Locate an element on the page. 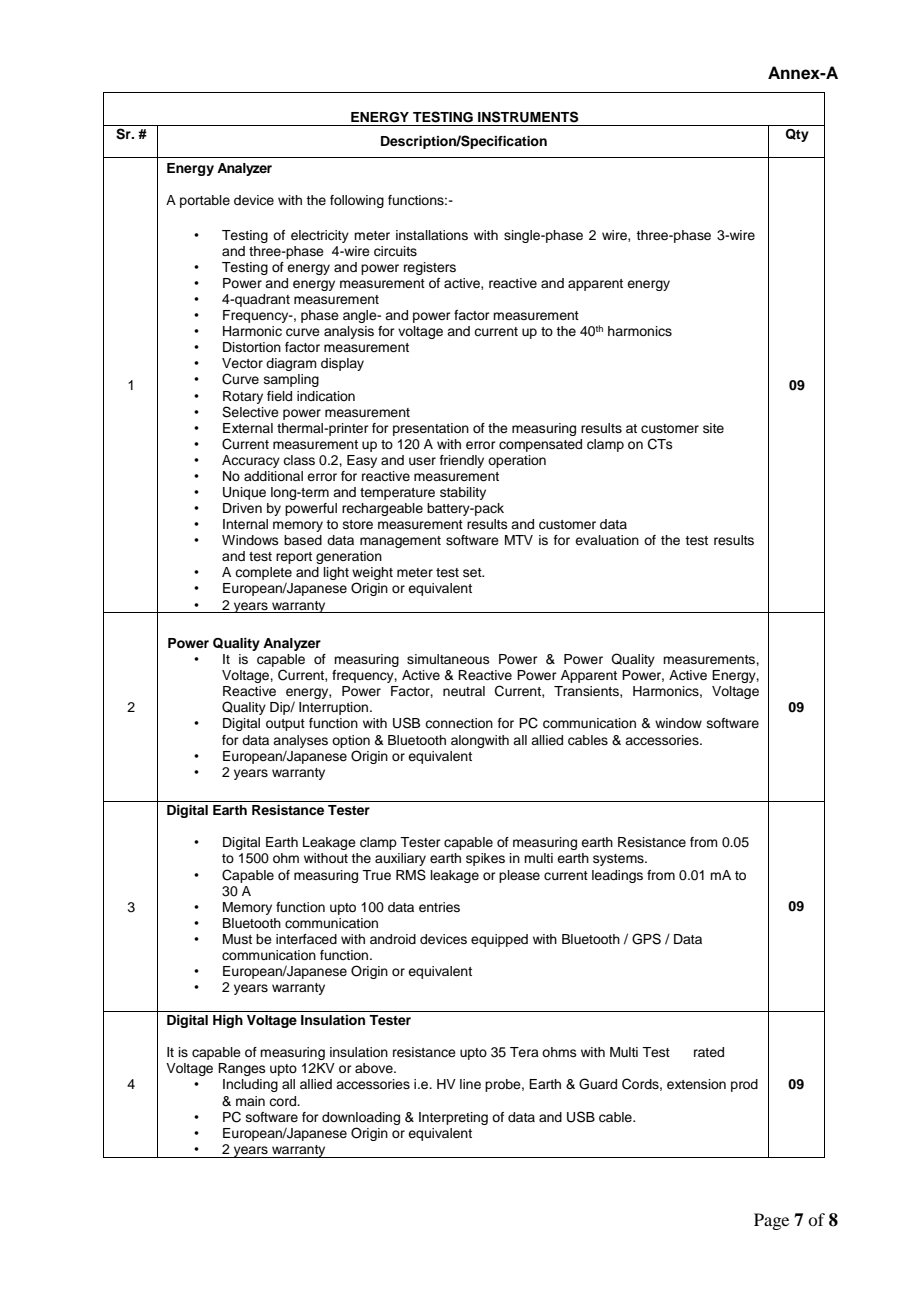 The width and height of the page is (924, 1308). Interpreting is located at coordinates (453, 1118).
